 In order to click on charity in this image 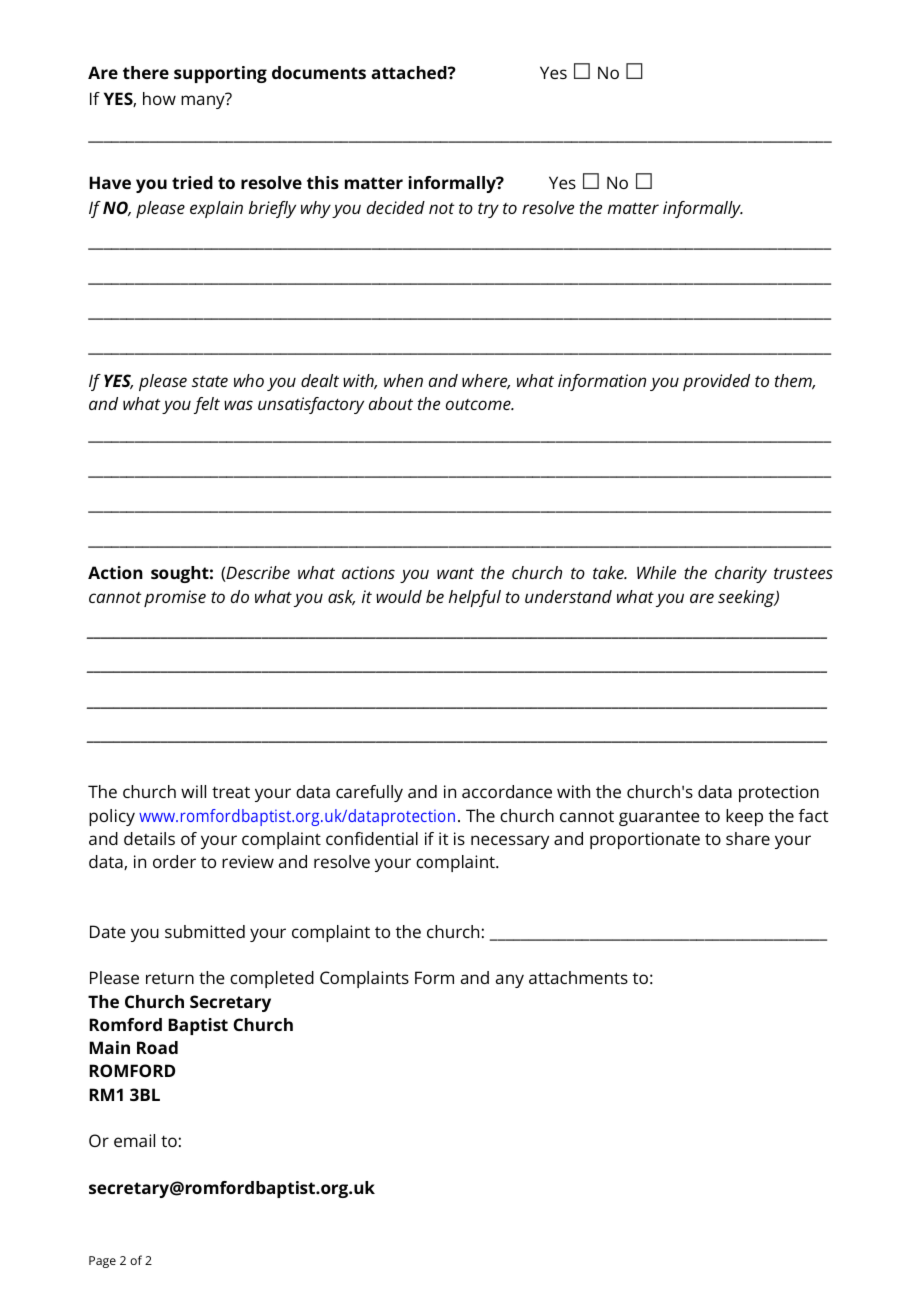, I will do `click(741, 574)`.
